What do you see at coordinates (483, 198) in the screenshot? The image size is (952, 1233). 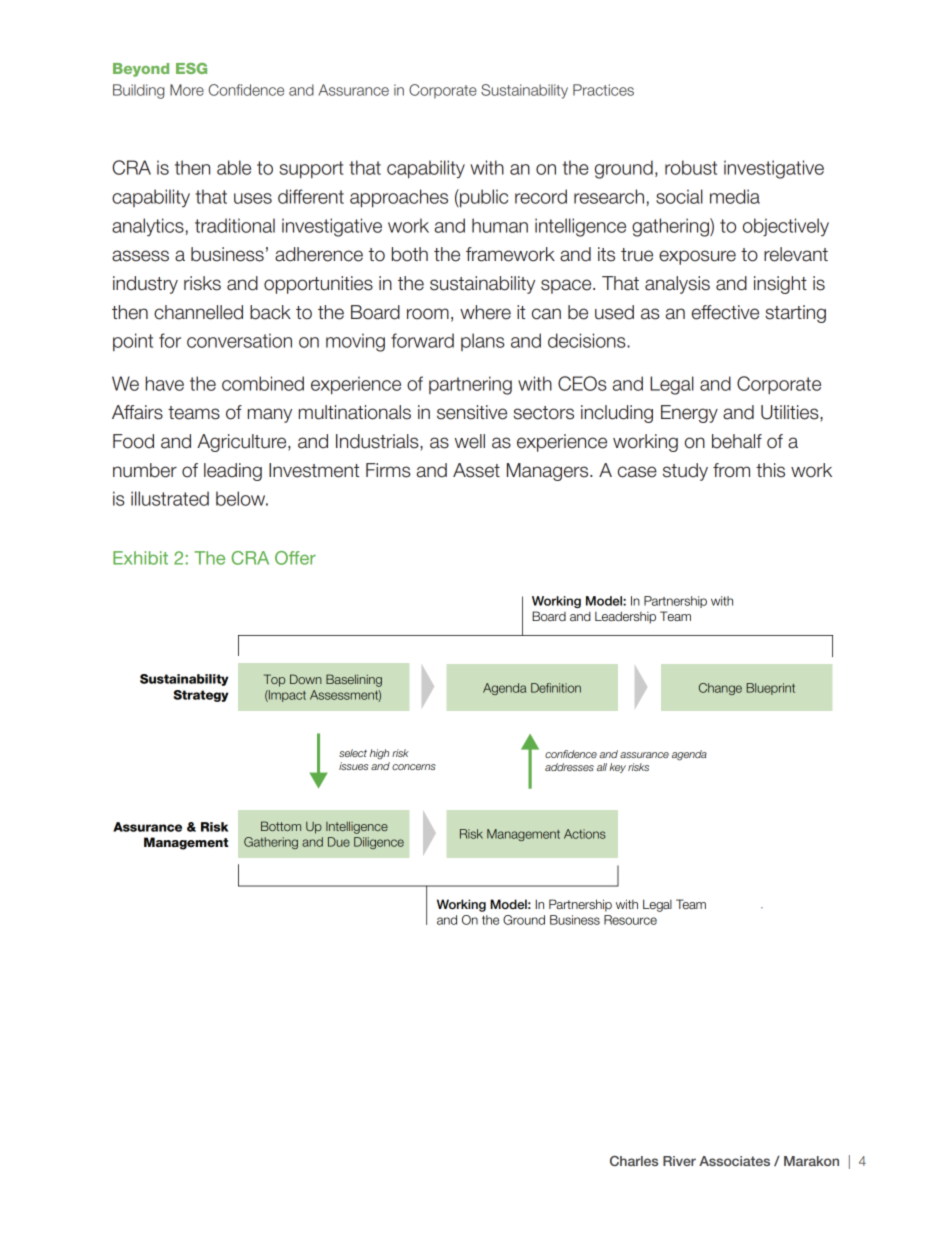 I see `public` at bounding box center [483, 198].
